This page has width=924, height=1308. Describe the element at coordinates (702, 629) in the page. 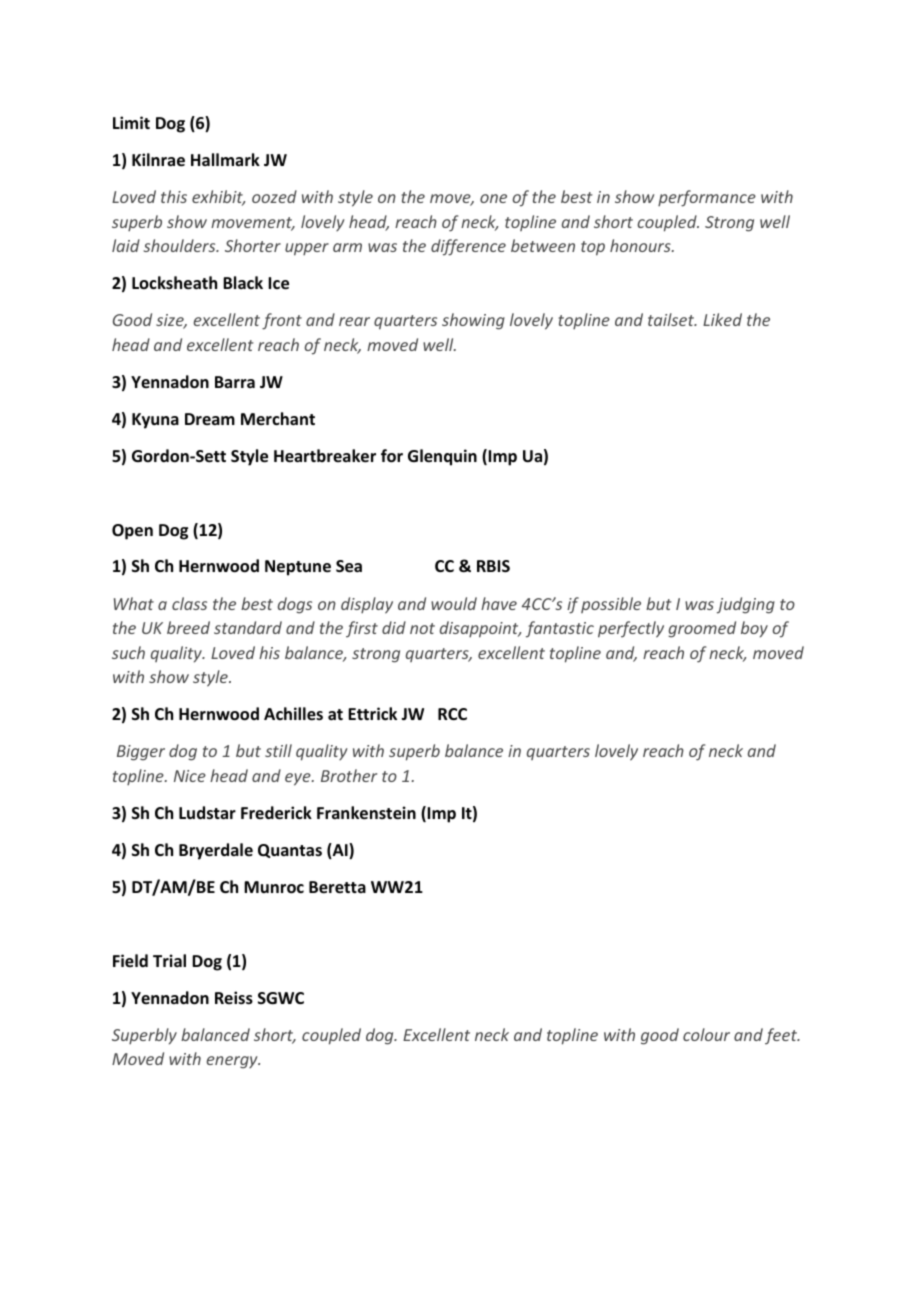

I see `groomed` at that location.
